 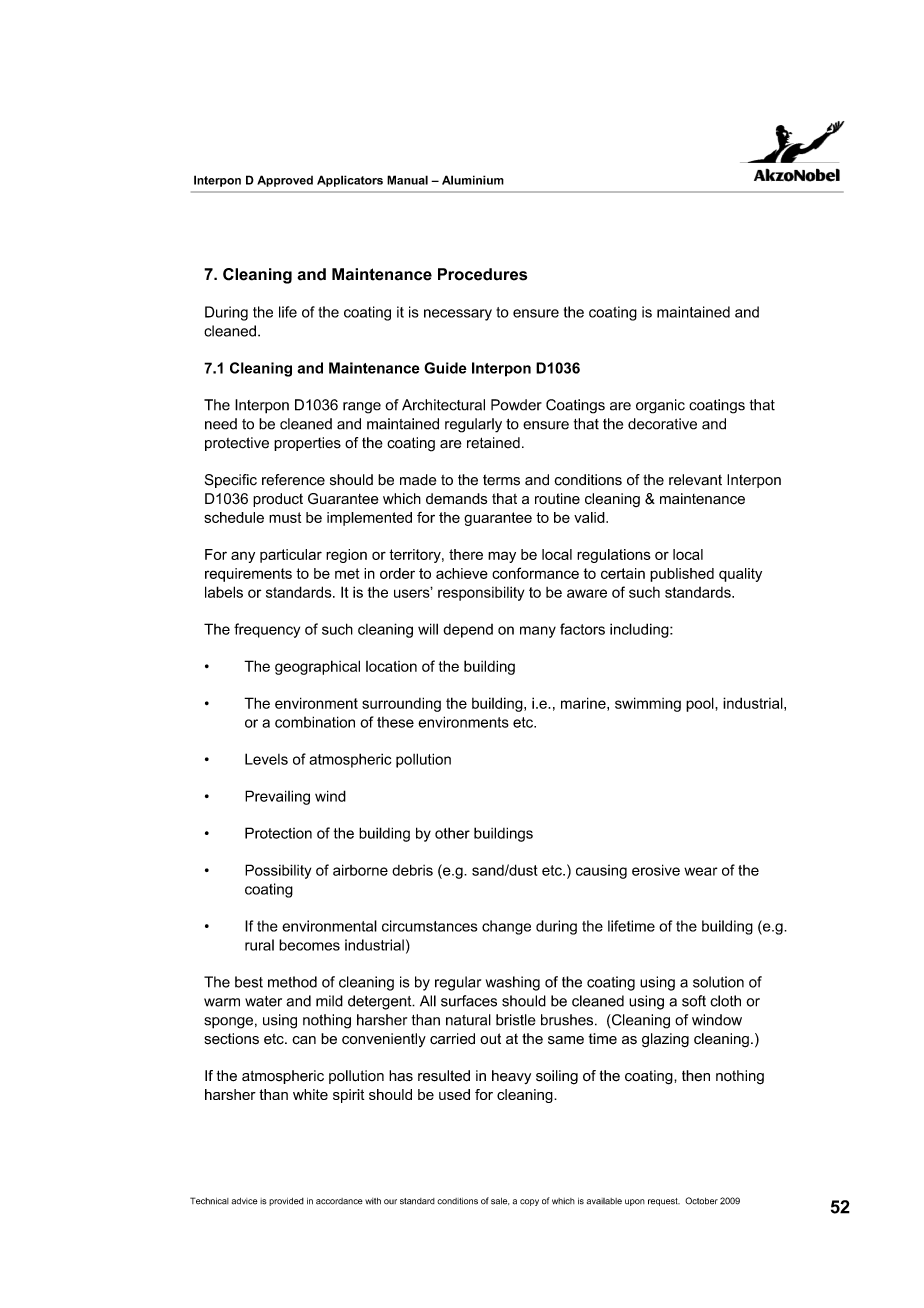 I want to click on depend, so click(x=468, y=631).
